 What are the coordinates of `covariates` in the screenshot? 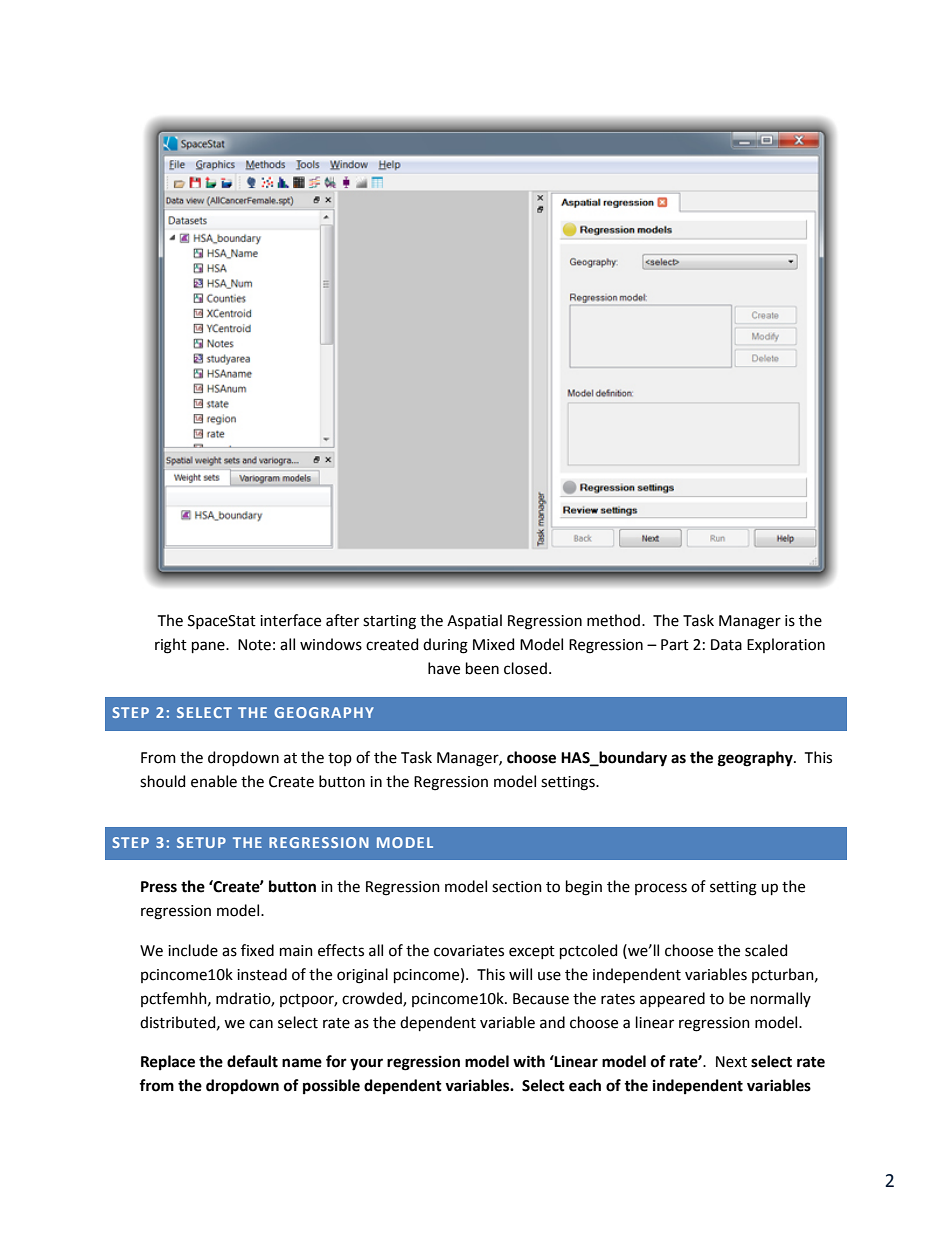 It's located at (469, 951).
